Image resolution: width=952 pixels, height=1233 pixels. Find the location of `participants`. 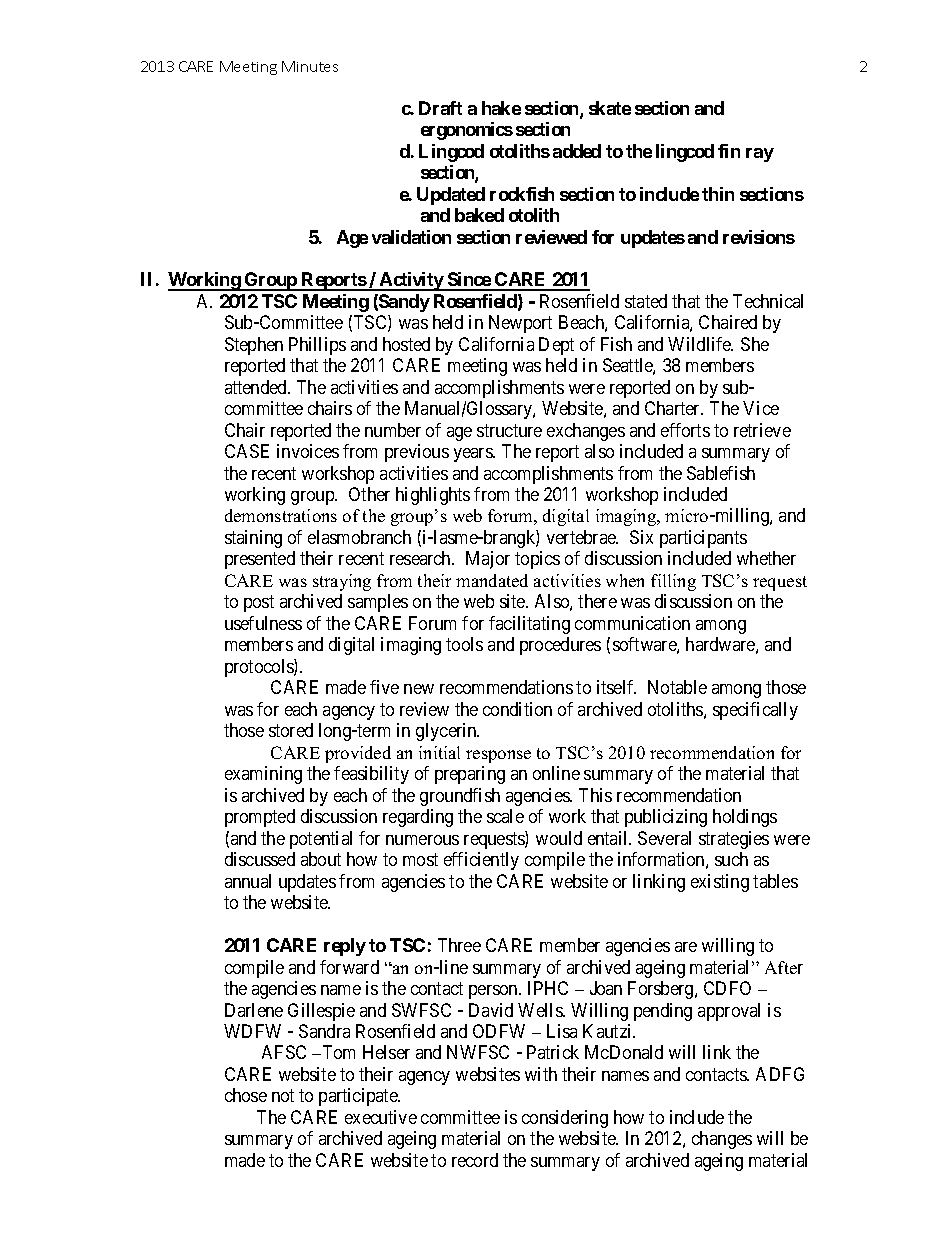

participants is located at coordinates (703, 539).
